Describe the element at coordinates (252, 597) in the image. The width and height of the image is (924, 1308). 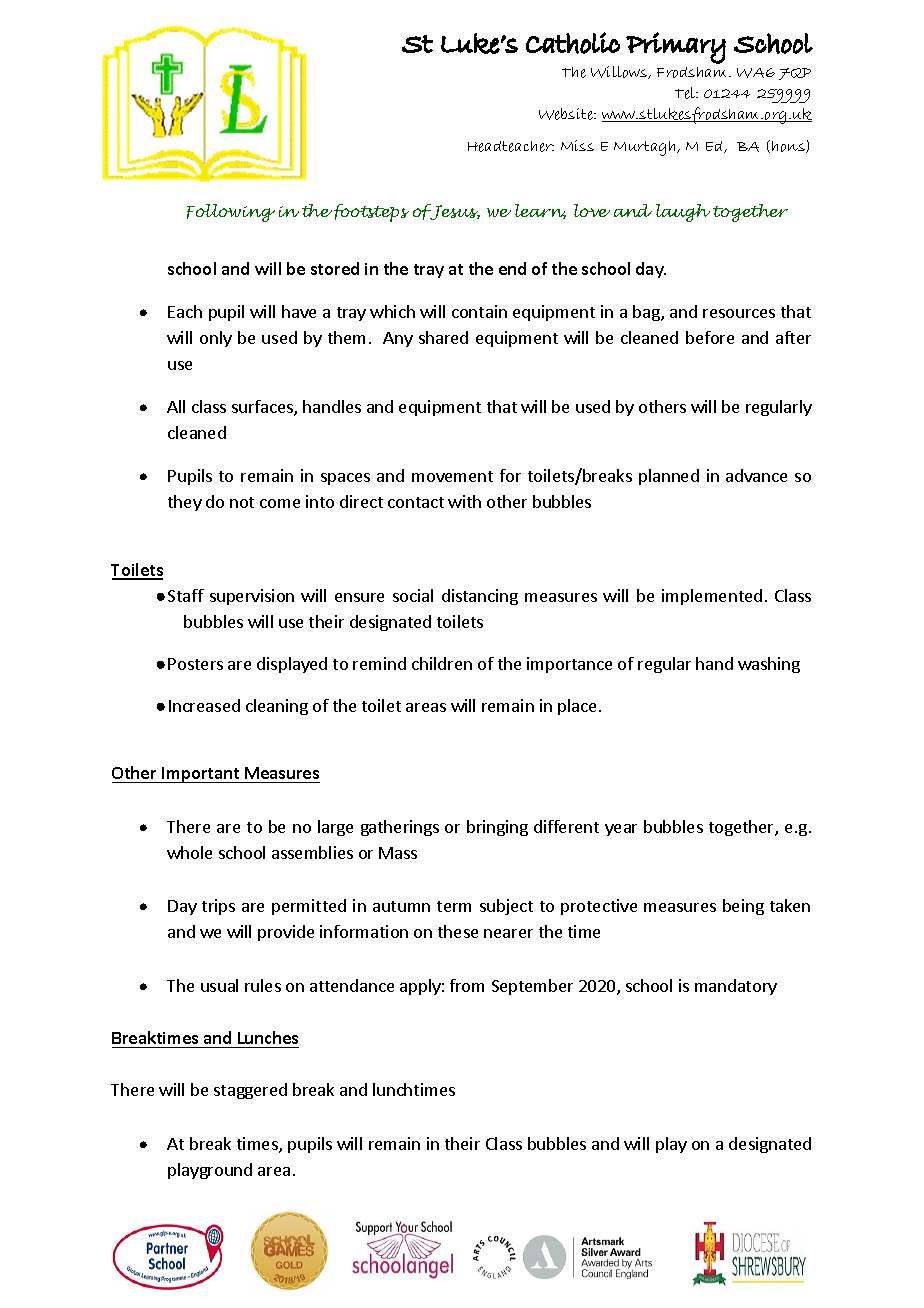
I see `supervision` at that location.
